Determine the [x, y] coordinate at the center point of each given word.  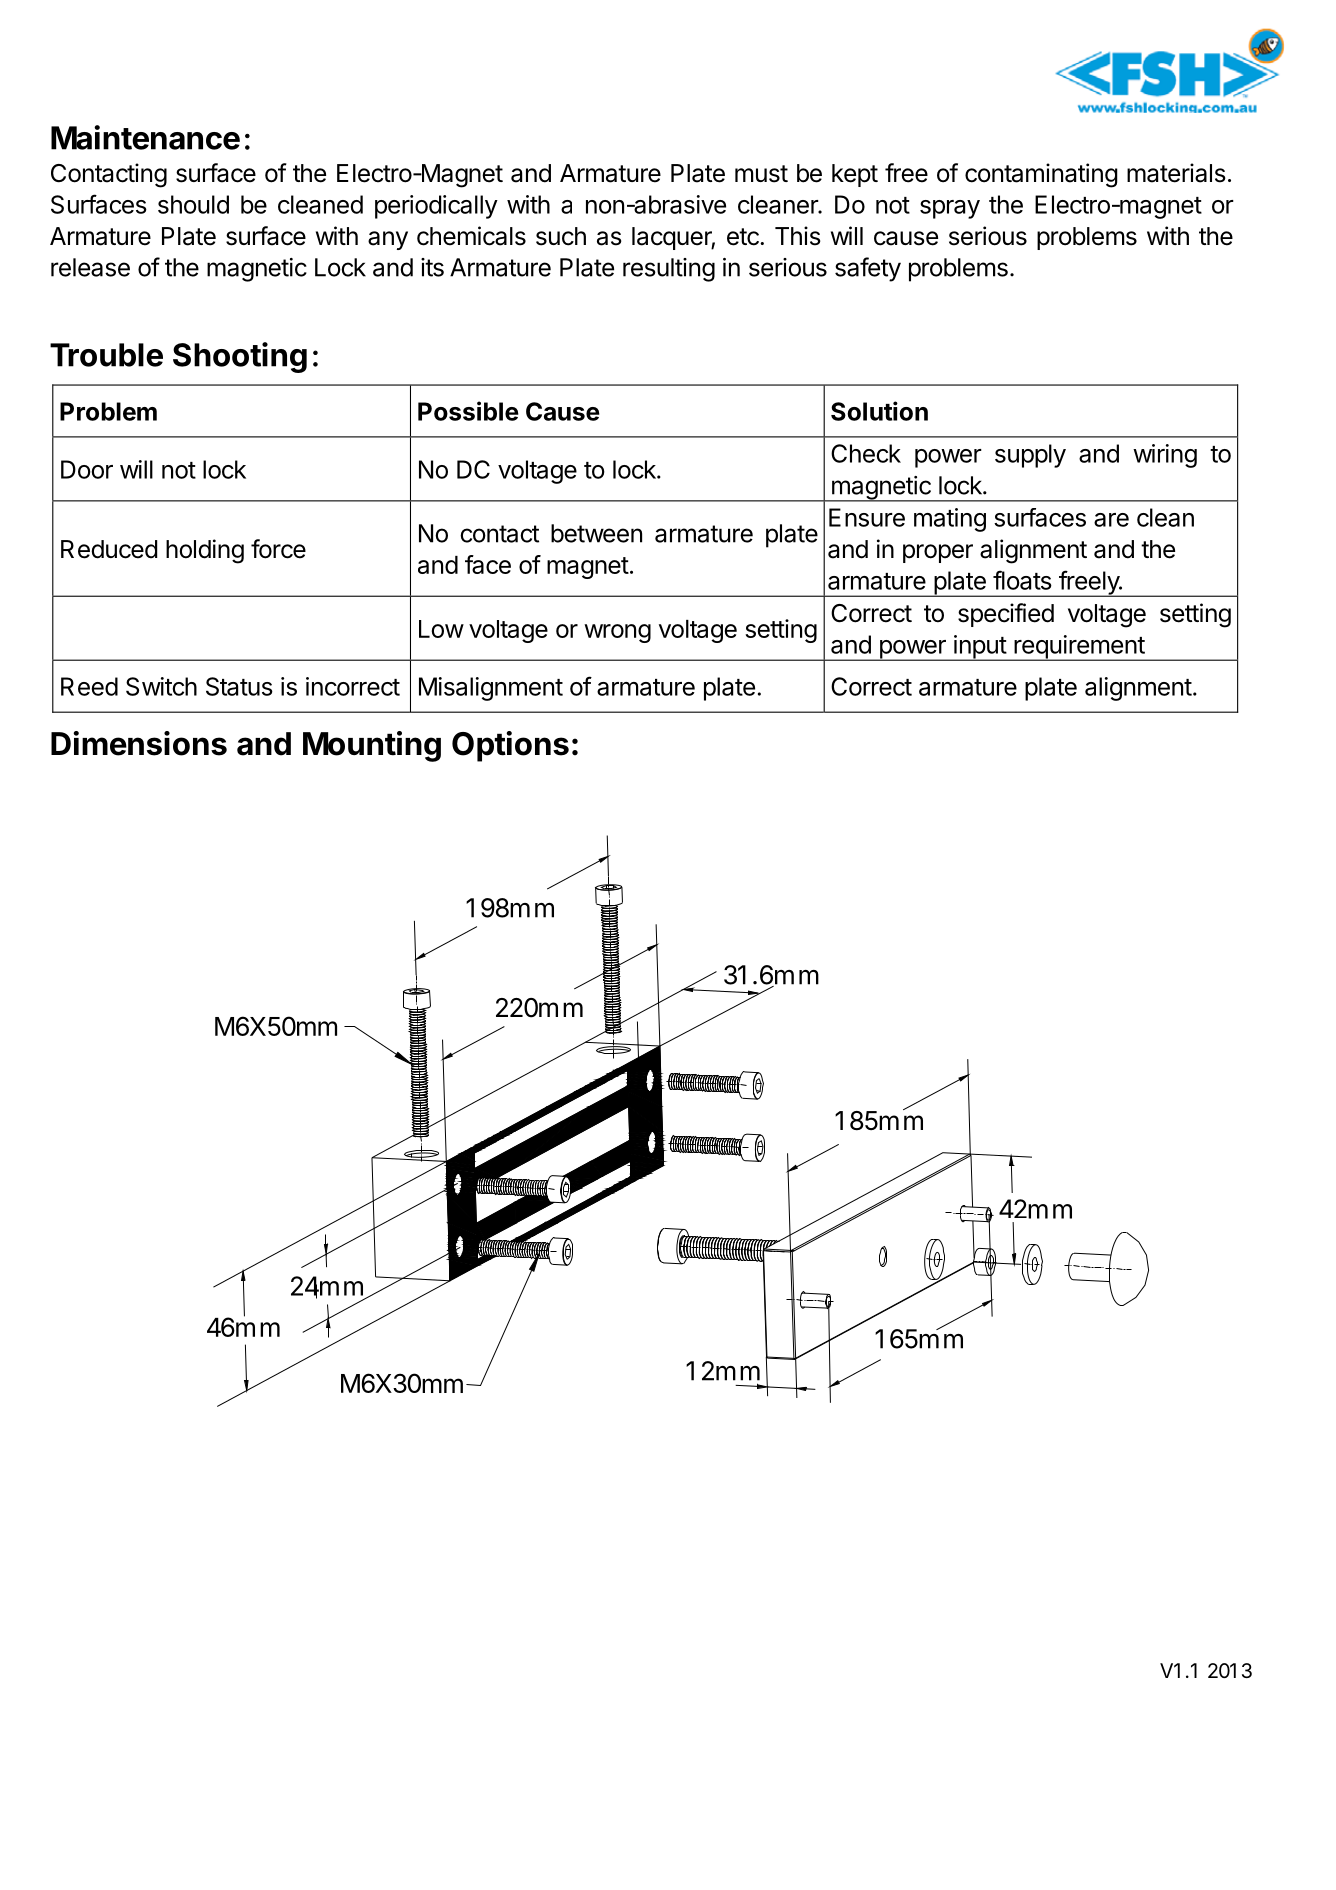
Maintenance [145, 137]
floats [1022, 580]
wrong [617, 633]
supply [1030, 456]
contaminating [1041, 175]
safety [868, 269]
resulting [669, 270]
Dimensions [139, 743]
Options [510, 746]
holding [205, 551]
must [761, 174]
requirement [1079, 648]
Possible [468, 411]
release [90, 267]
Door [87, 469]
